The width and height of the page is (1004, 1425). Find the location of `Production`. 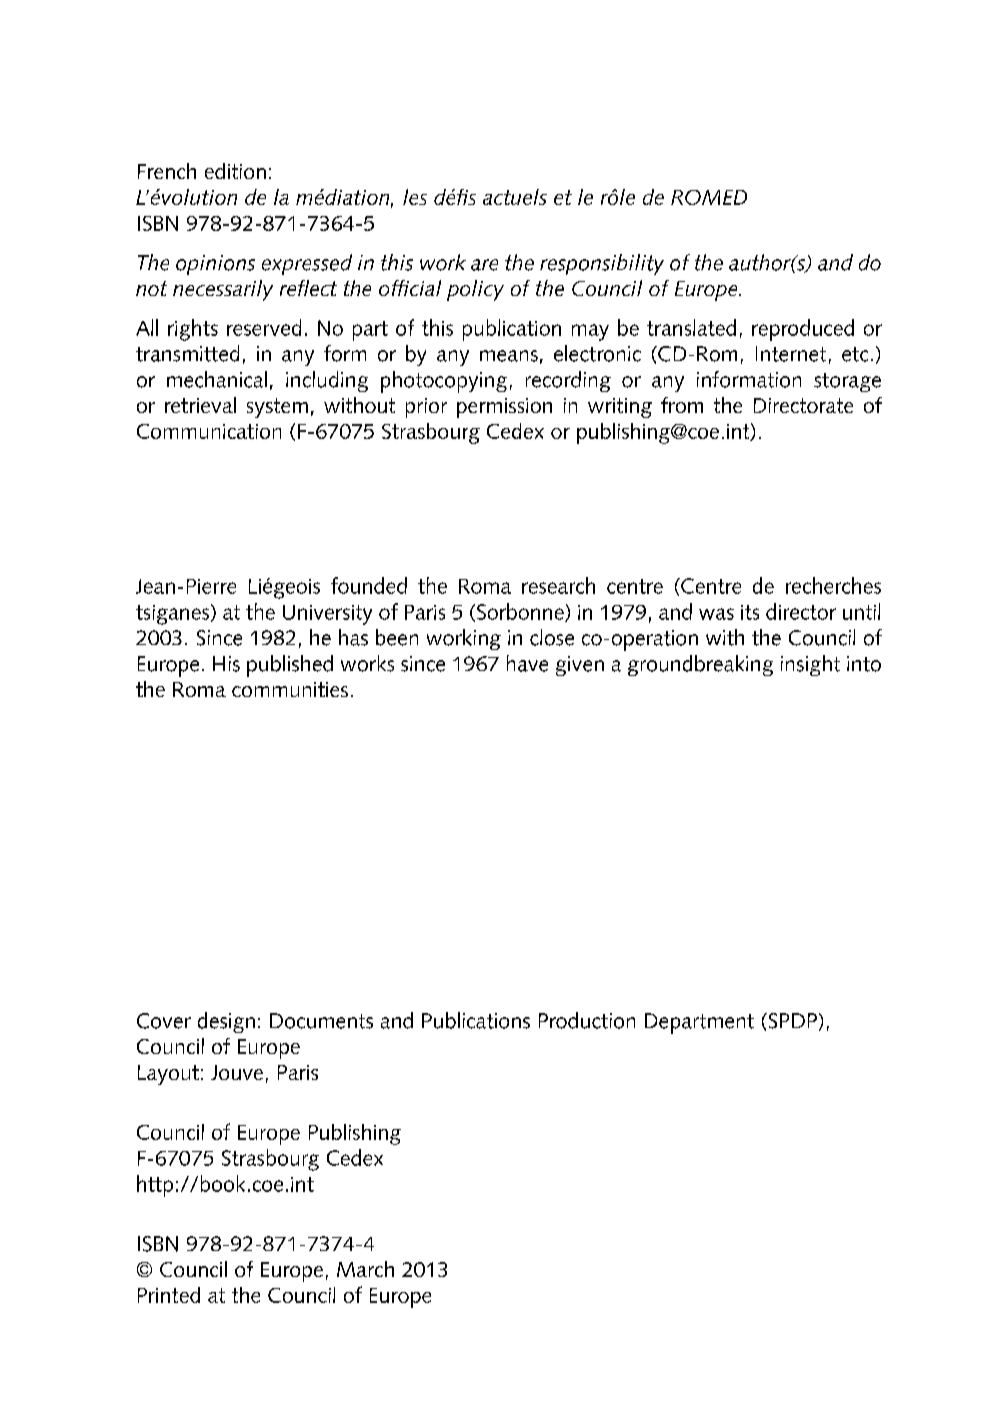

Production is located at coordinates (587, 1020).
